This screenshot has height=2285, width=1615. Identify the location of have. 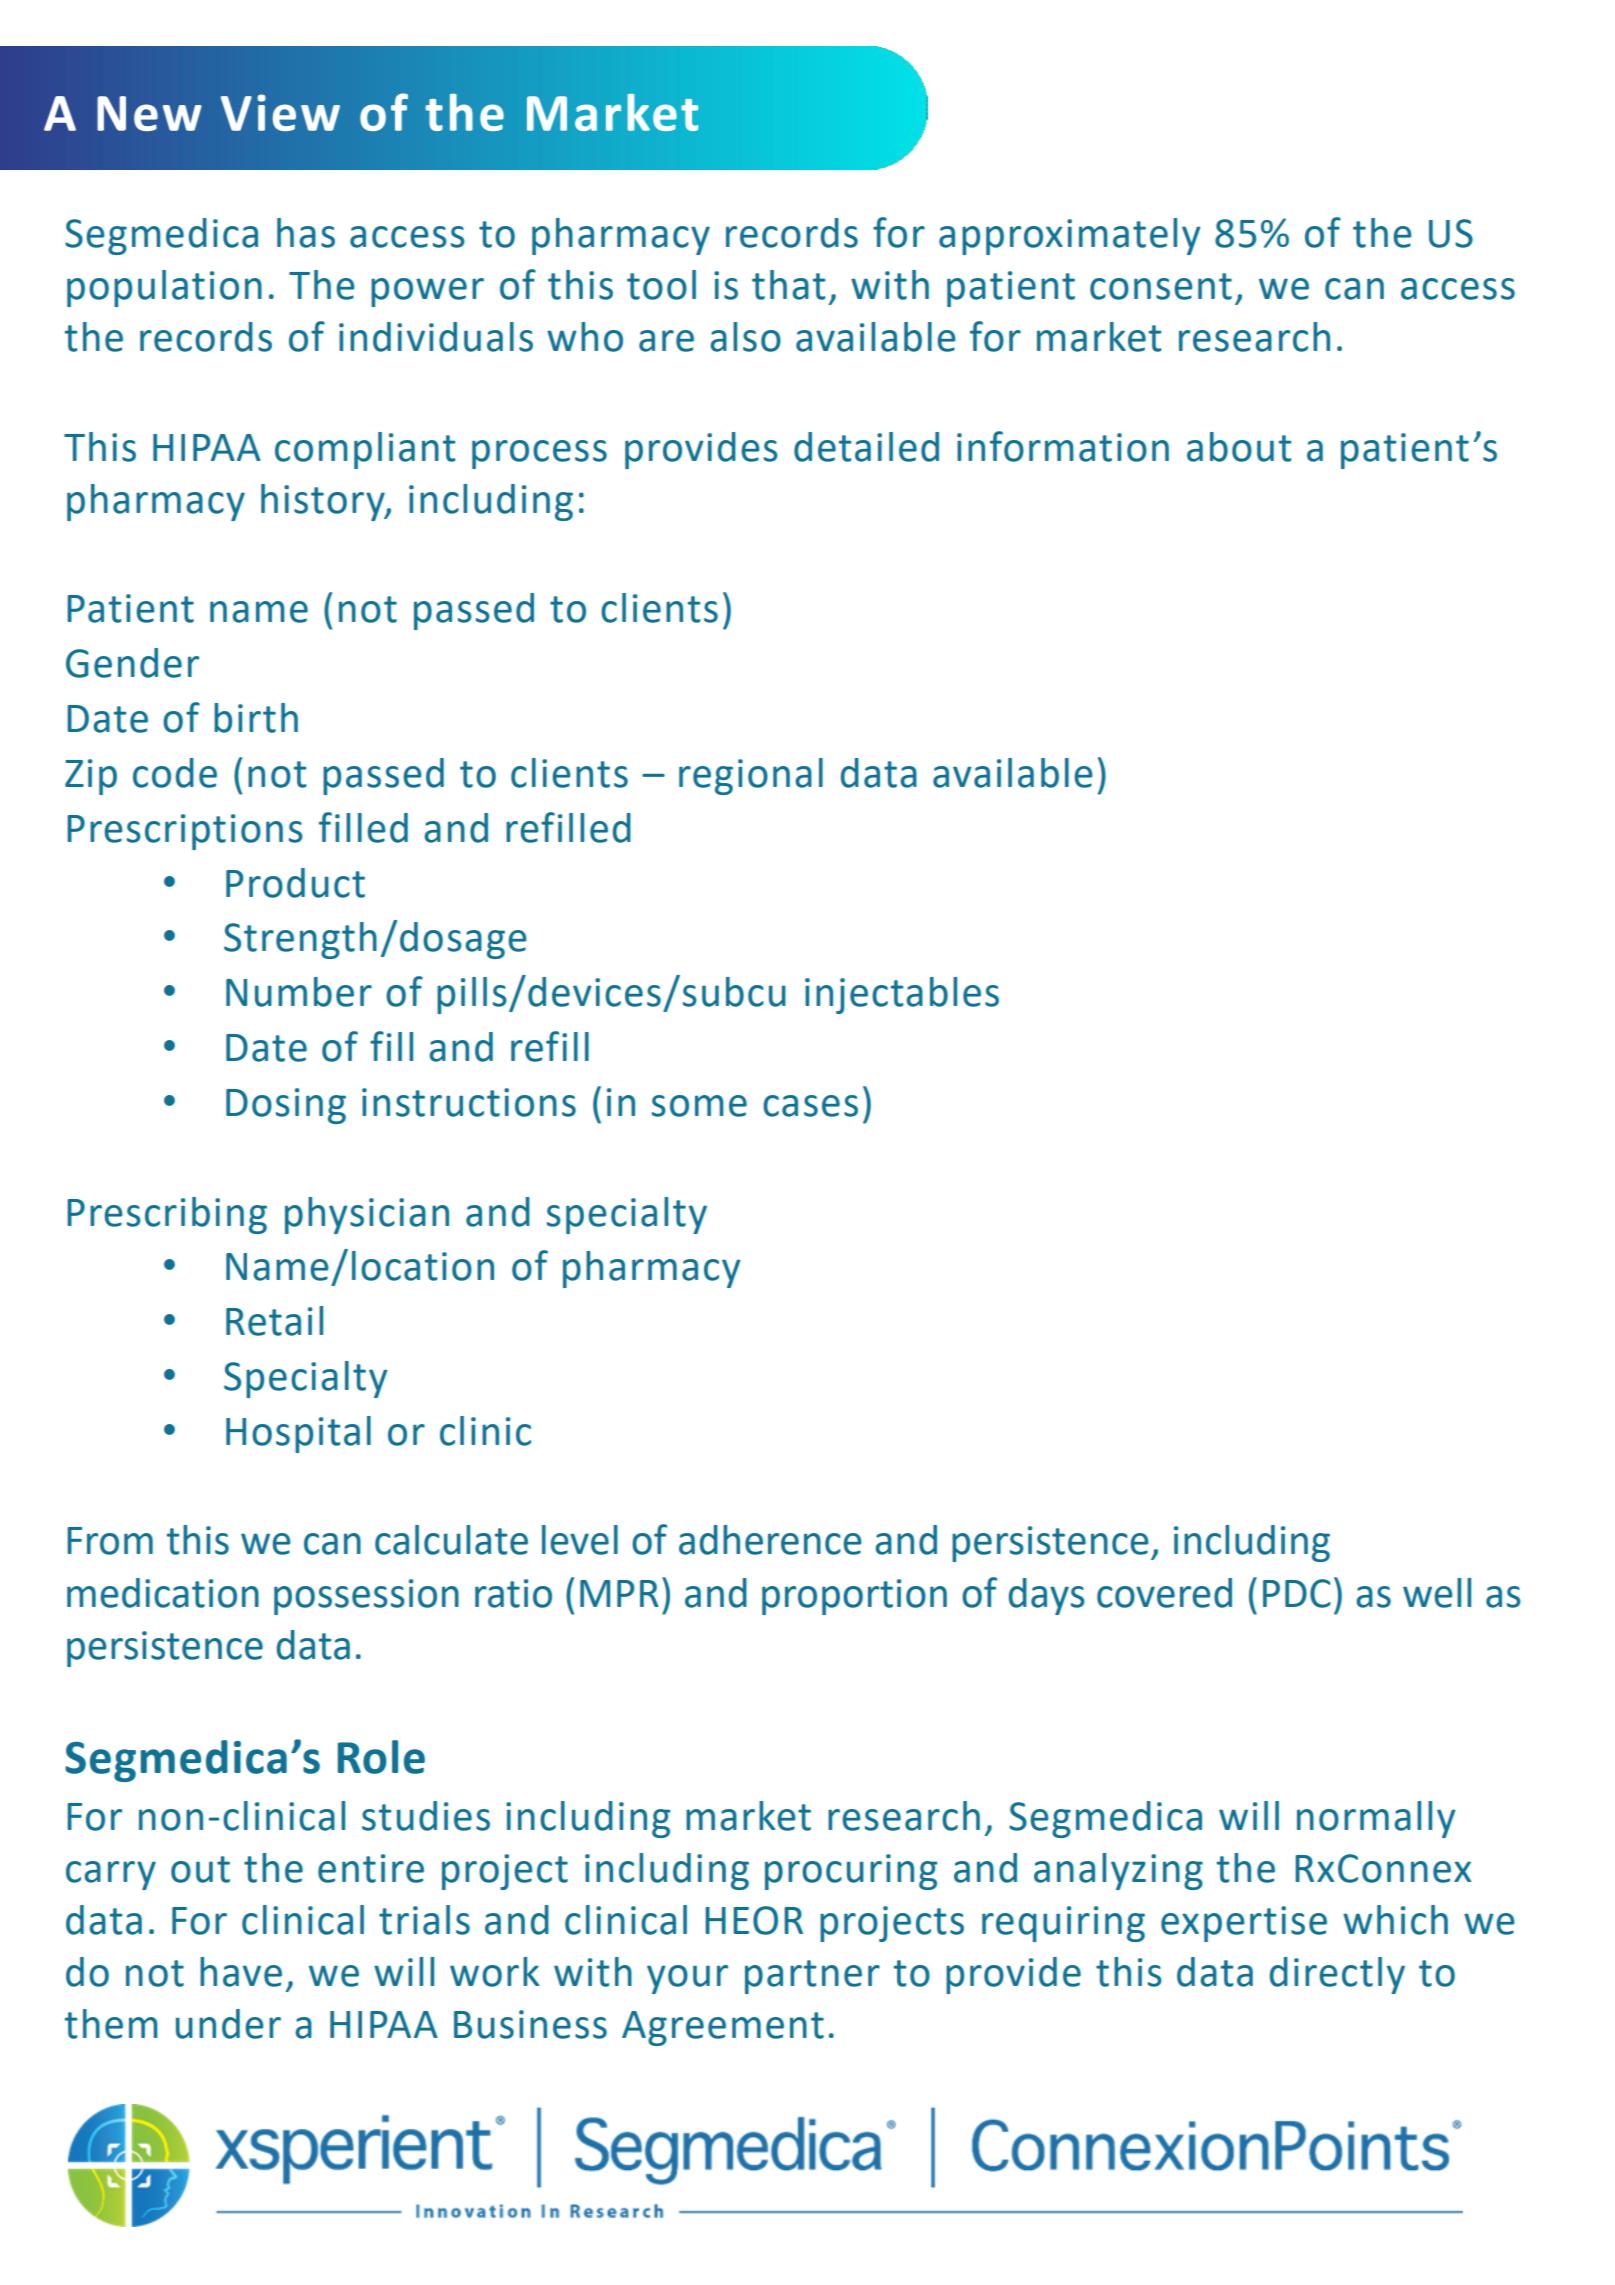
(241, 1972).
